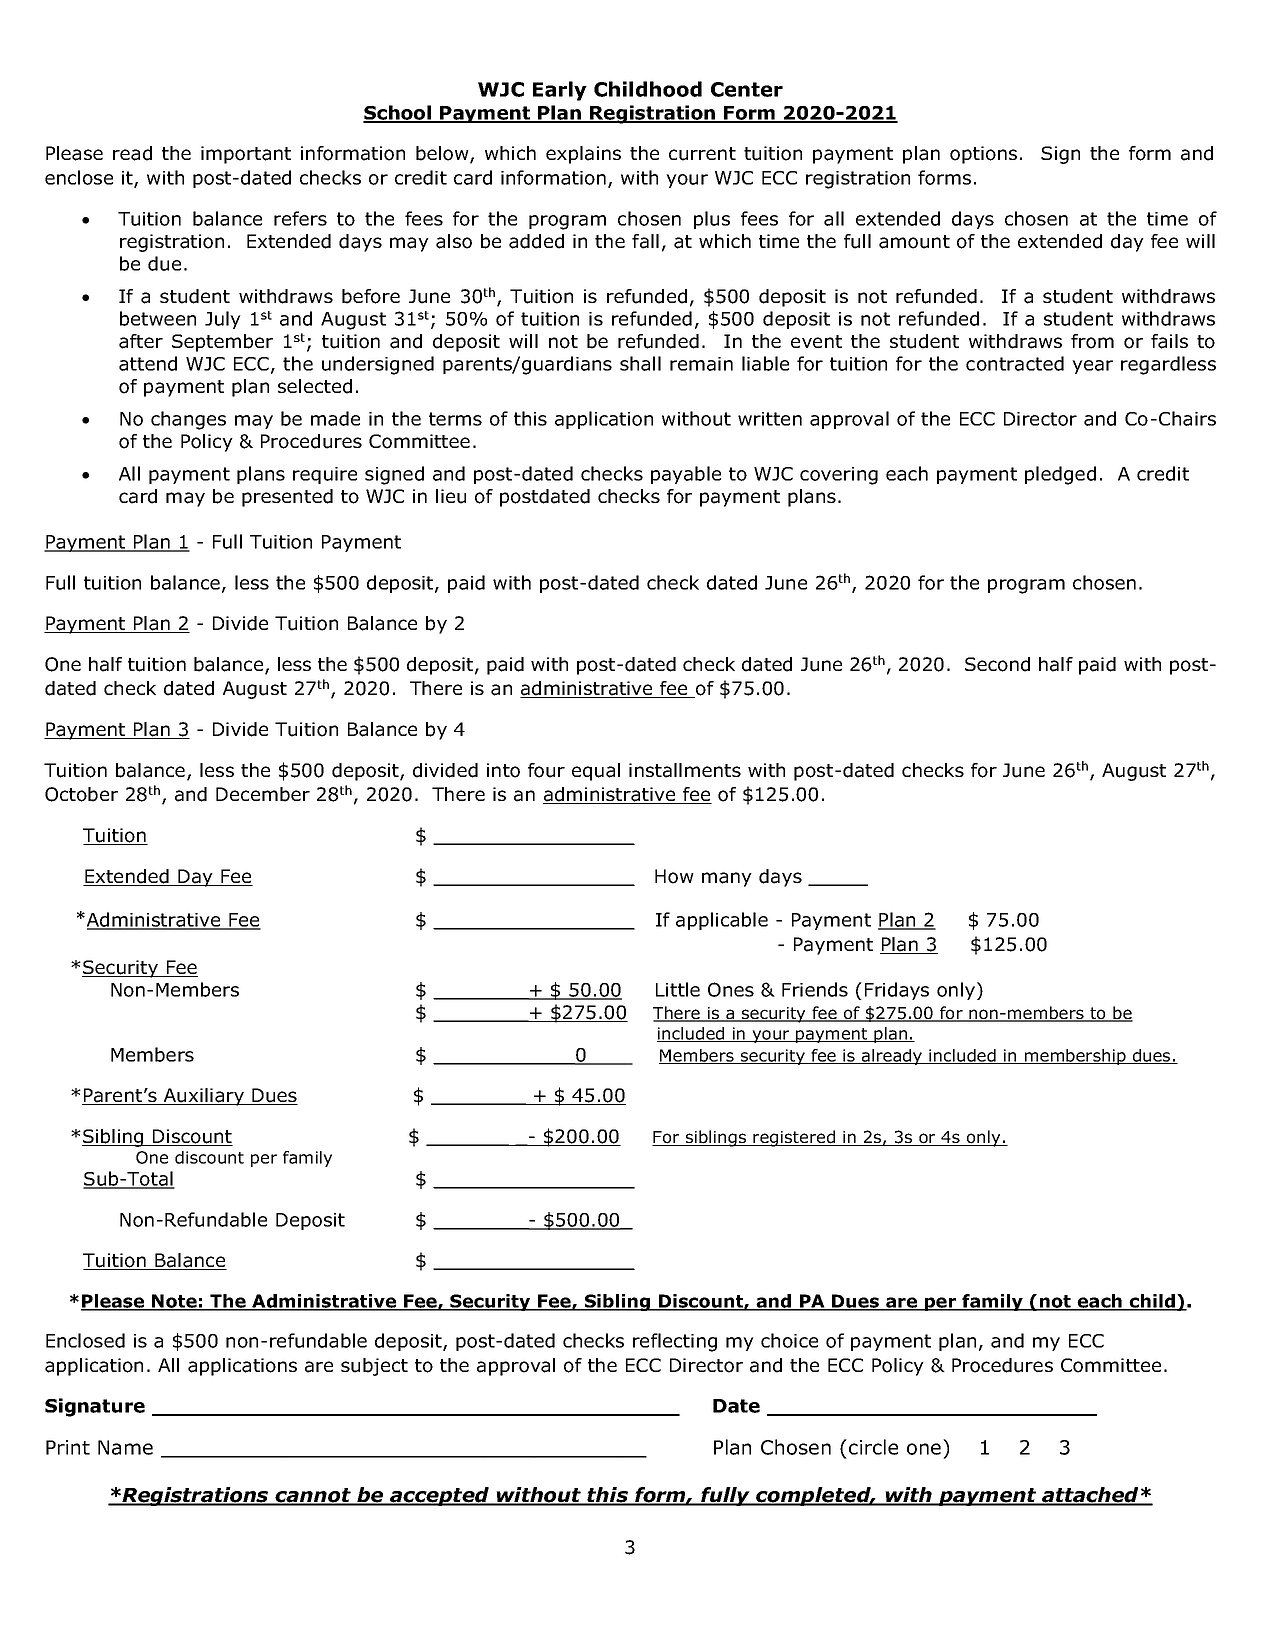 This screenshot has height=1632, width=1261. Describe the element at coordinates (686, 475) in the screenshot. I see `payable` at that location.
